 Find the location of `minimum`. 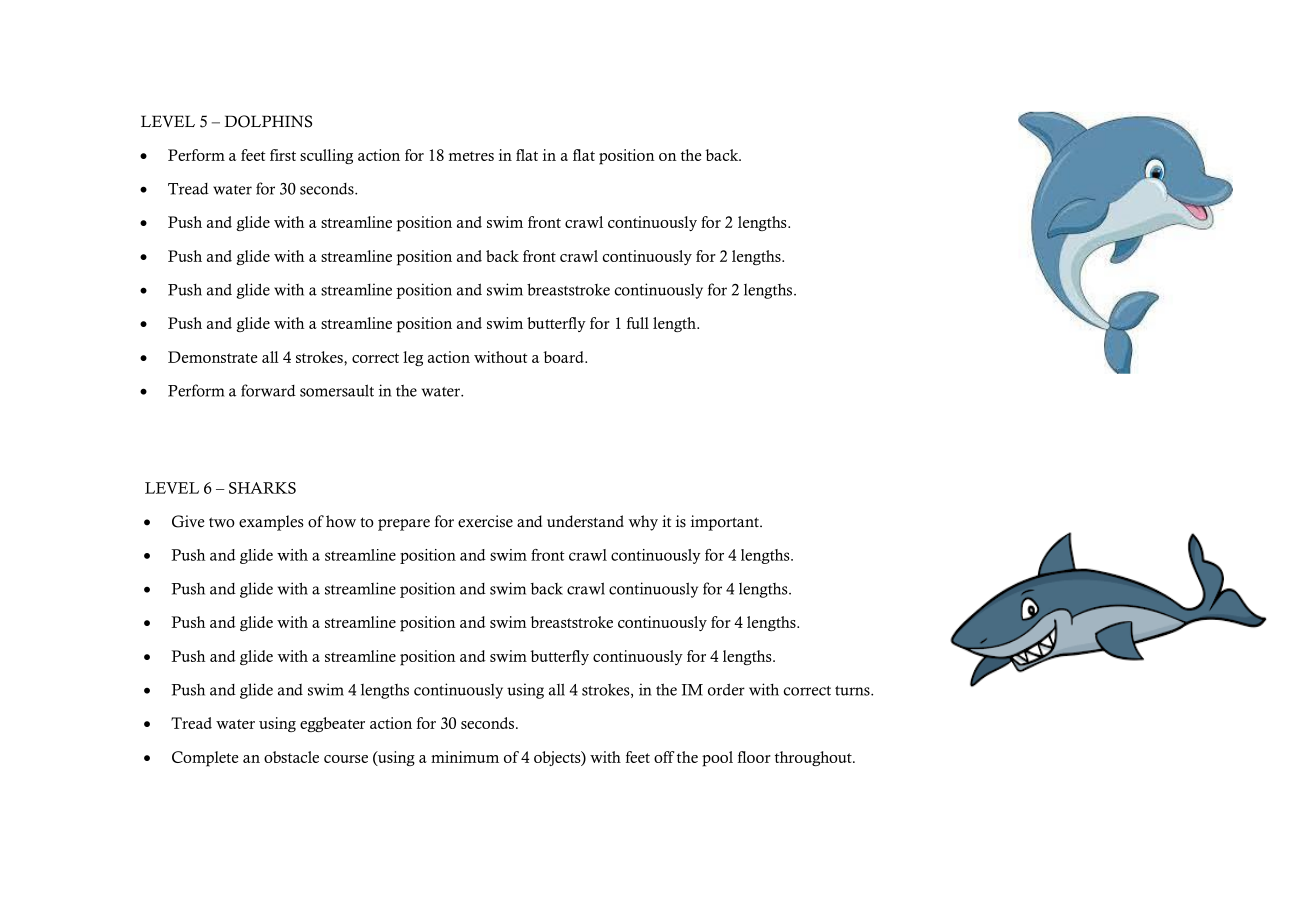

minimum is located at coordinates (465, 757).
